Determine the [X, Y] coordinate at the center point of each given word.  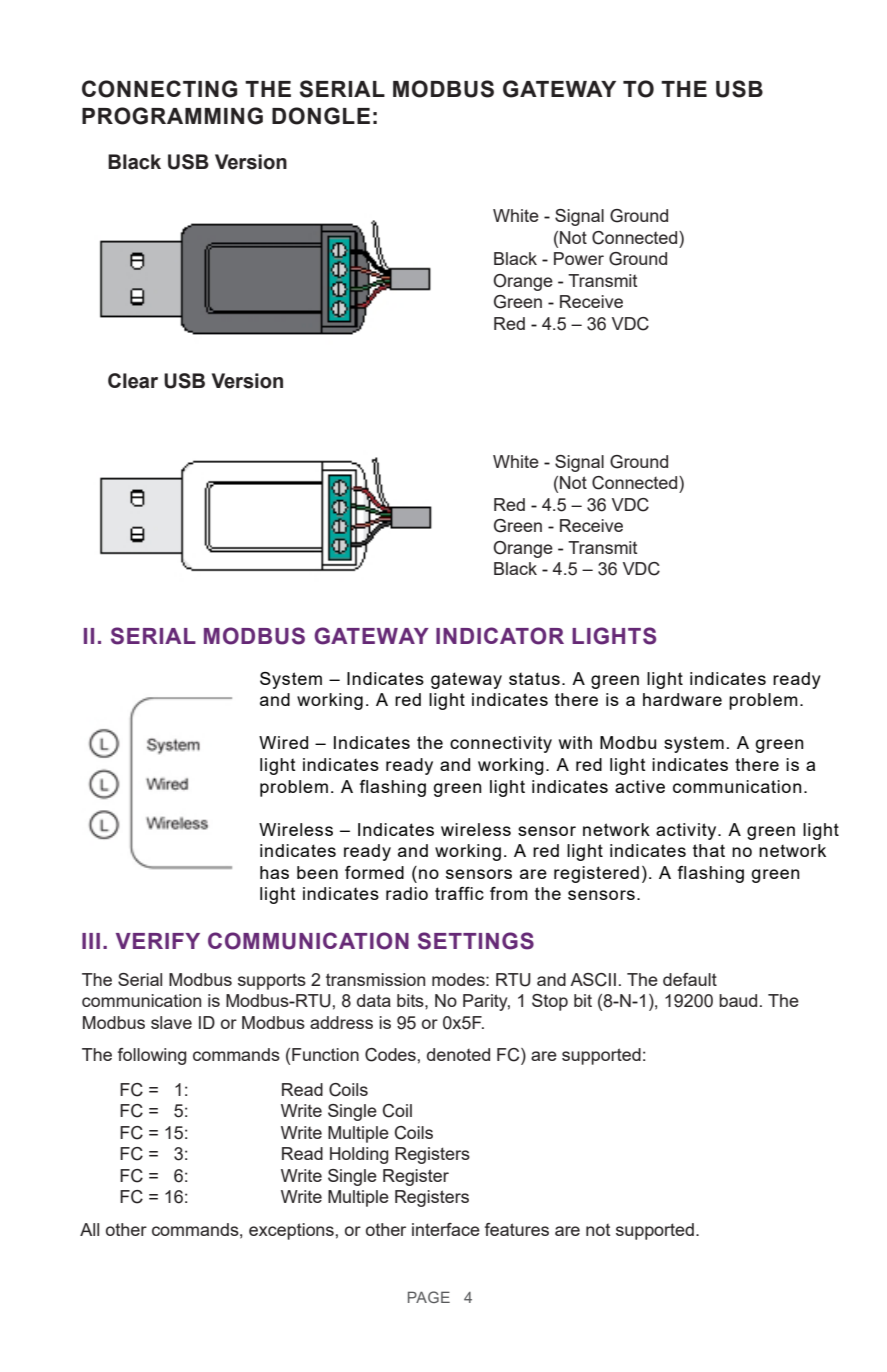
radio [407, 893]
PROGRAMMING [172, 116]
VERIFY [158, 941]
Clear [133, 381]
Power [579, 258]
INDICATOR [500, 636]
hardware [682, 699]
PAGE [429, 1297]
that [709, 850]
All [89, 1229]
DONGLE [321, 116]
